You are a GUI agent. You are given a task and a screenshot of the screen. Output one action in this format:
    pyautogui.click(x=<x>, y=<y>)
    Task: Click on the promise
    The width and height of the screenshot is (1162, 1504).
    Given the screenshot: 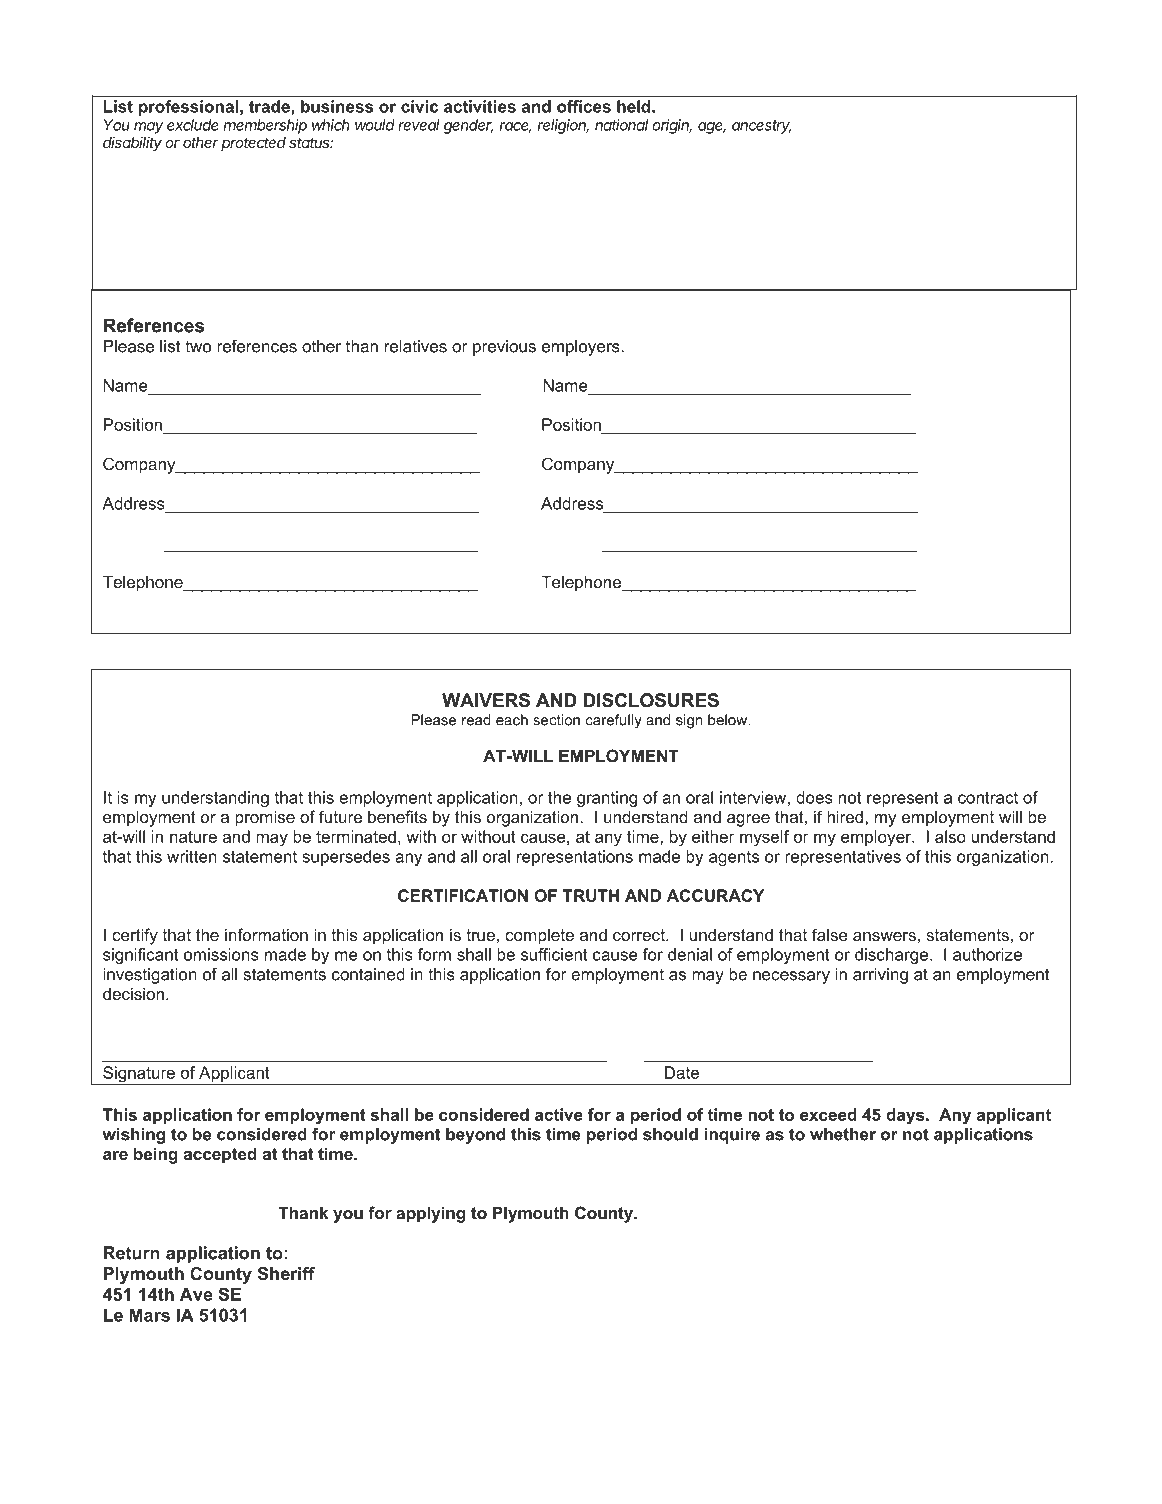 What is the action you would take?
    pyautogui.click(x=265, y=818)
